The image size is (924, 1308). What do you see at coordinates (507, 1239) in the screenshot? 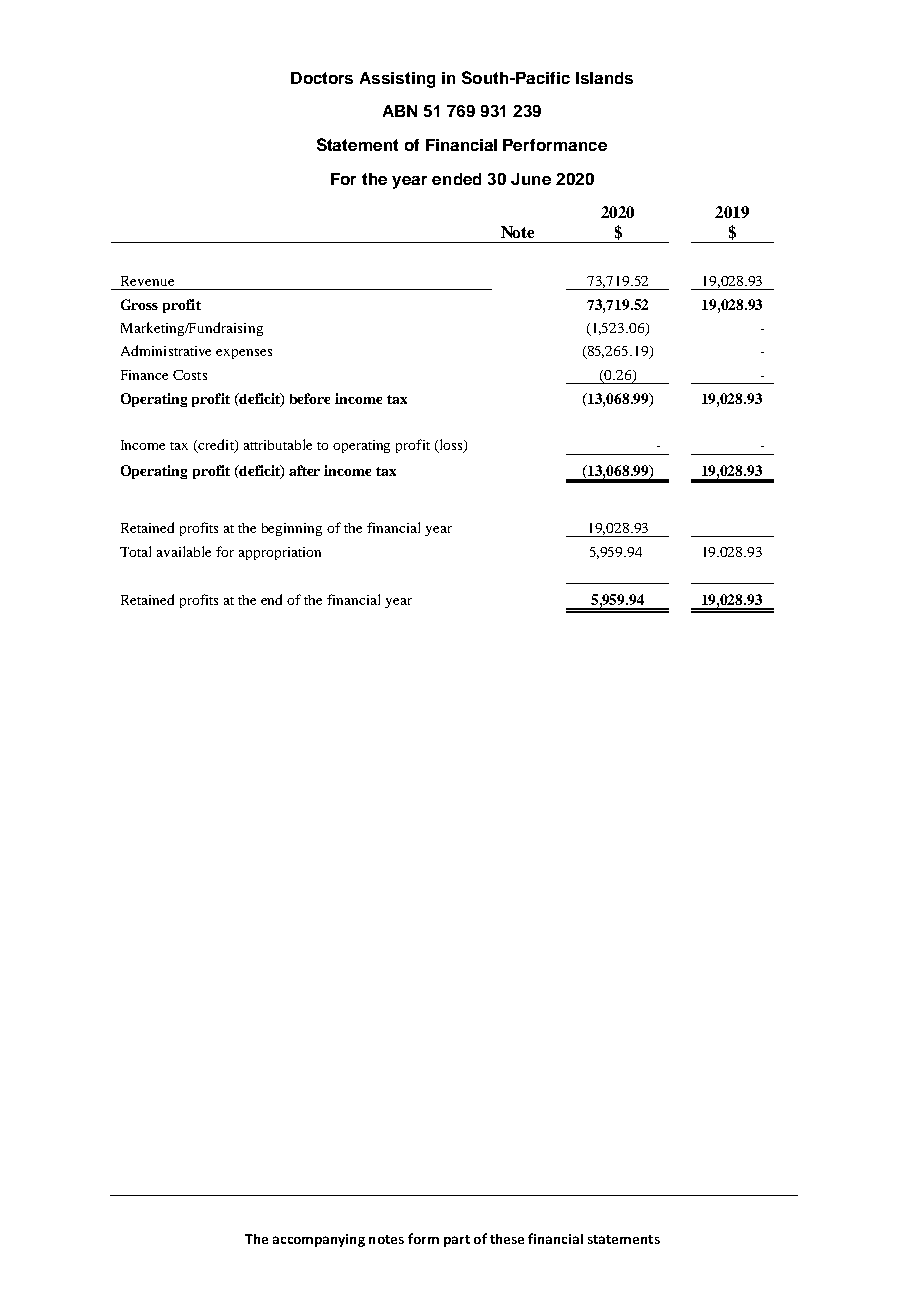
I see `these` at bounding box center [507, 1239].
